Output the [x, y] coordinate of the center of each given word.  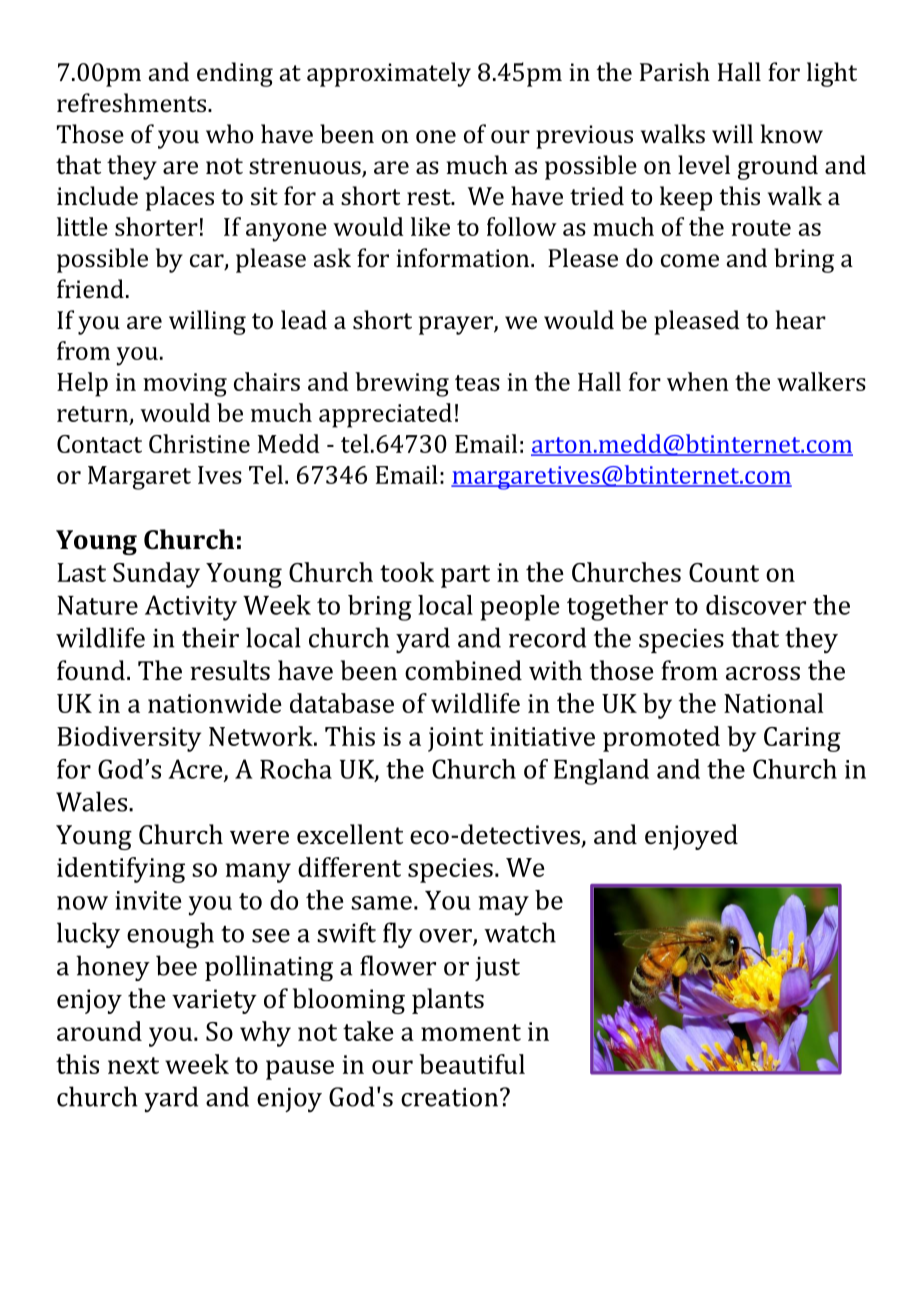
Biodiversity [129, 739]
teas [477, 383]
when [698, 381]
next [133, 1065]
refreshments [133, 102]
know [792, 133]
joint [455, 739]
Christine [199, 443]
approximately [389, 74]
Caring [802, 739]
